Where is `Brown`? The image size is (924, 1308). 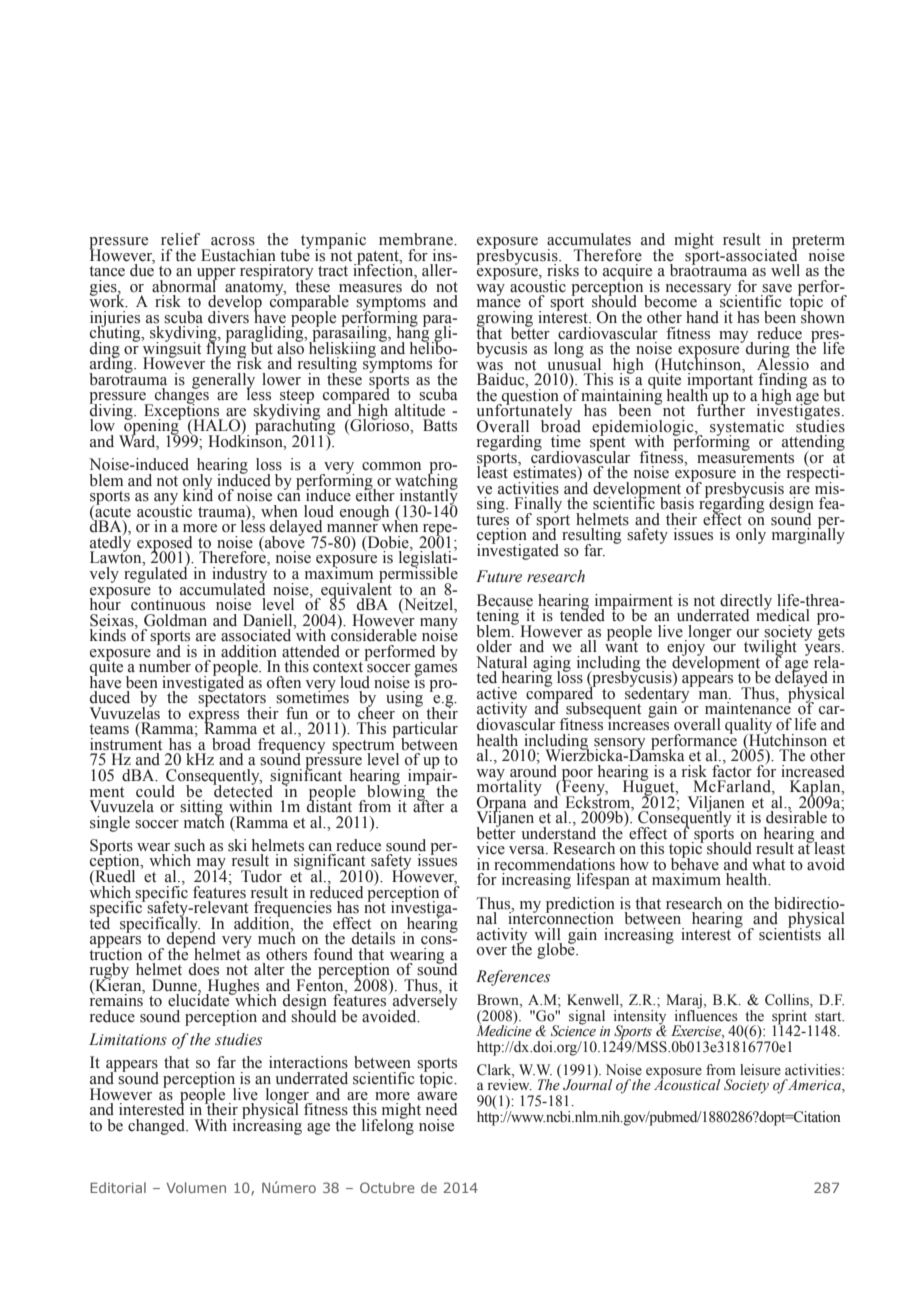
Brown is located at coordinates (499, 1001).
